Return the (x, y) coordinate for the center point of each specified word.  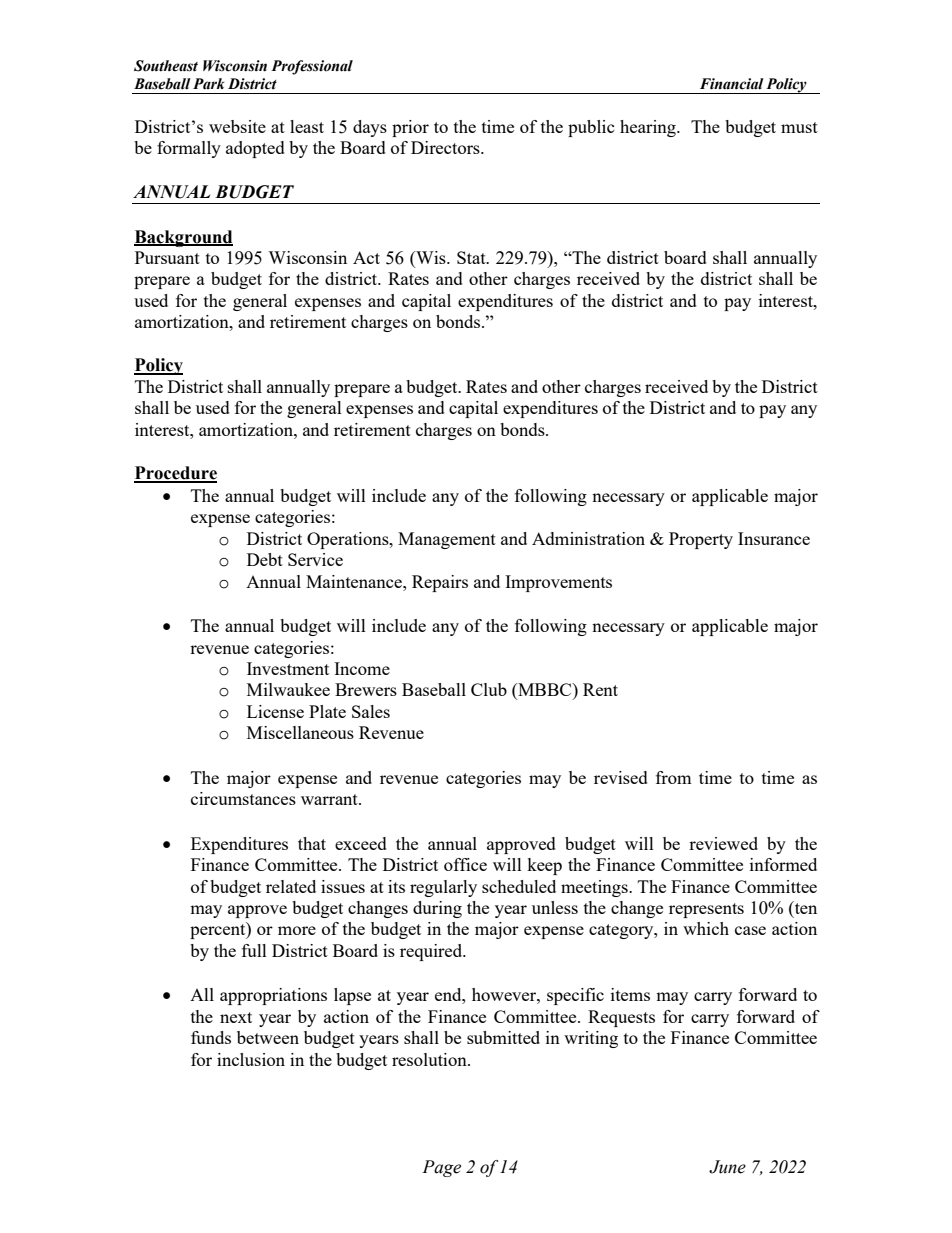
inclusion (251, 1059)
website (237, 126)
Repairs (440, 583)
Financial (732, 84)
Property (701, 540)
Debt (265, 559)
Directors (446, 147)
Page (441, 1168)
